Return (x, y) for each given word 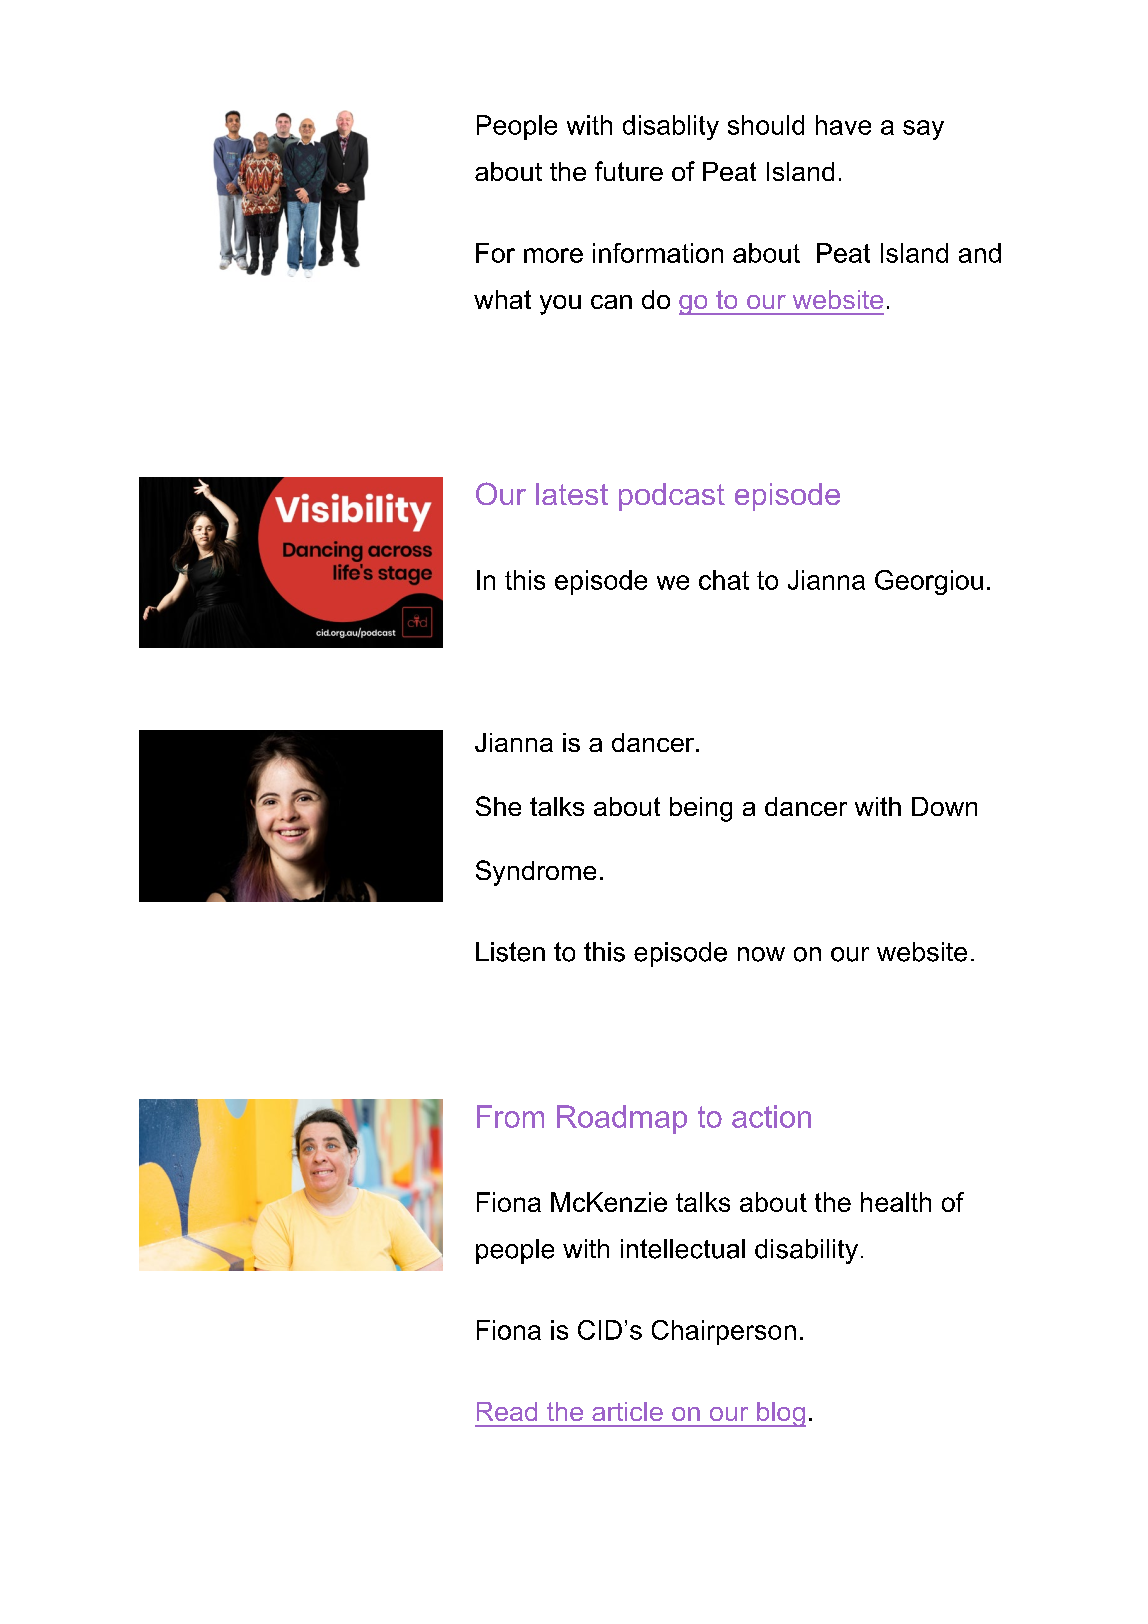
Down (944, 806)
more (553, 255)
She (498, 806)
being (701, 809)
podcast (672, 497)
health (896, 1202)
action (771, 1116)
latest (572, 494)
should (766, 125)
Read (507, 1411)
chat (724, 580)
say (923, 130)
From (510, 1116)
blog (780, 1414)
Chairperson (724, 1332)
